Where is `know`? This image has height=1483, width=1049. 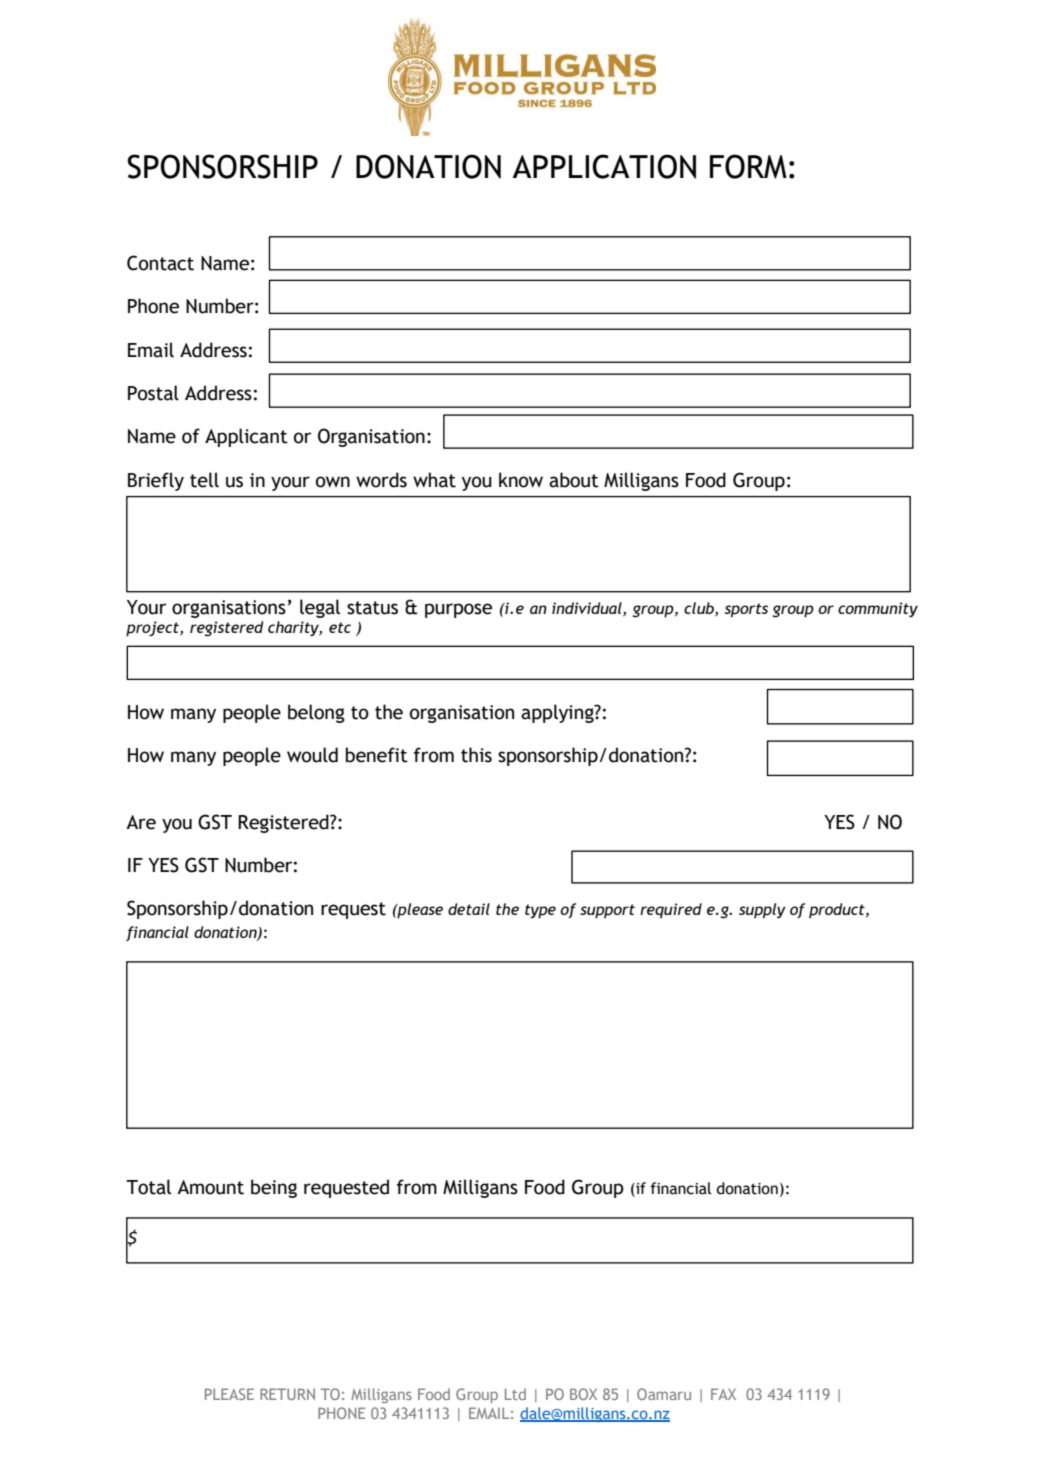 know is located at coordinates (521, 480).
